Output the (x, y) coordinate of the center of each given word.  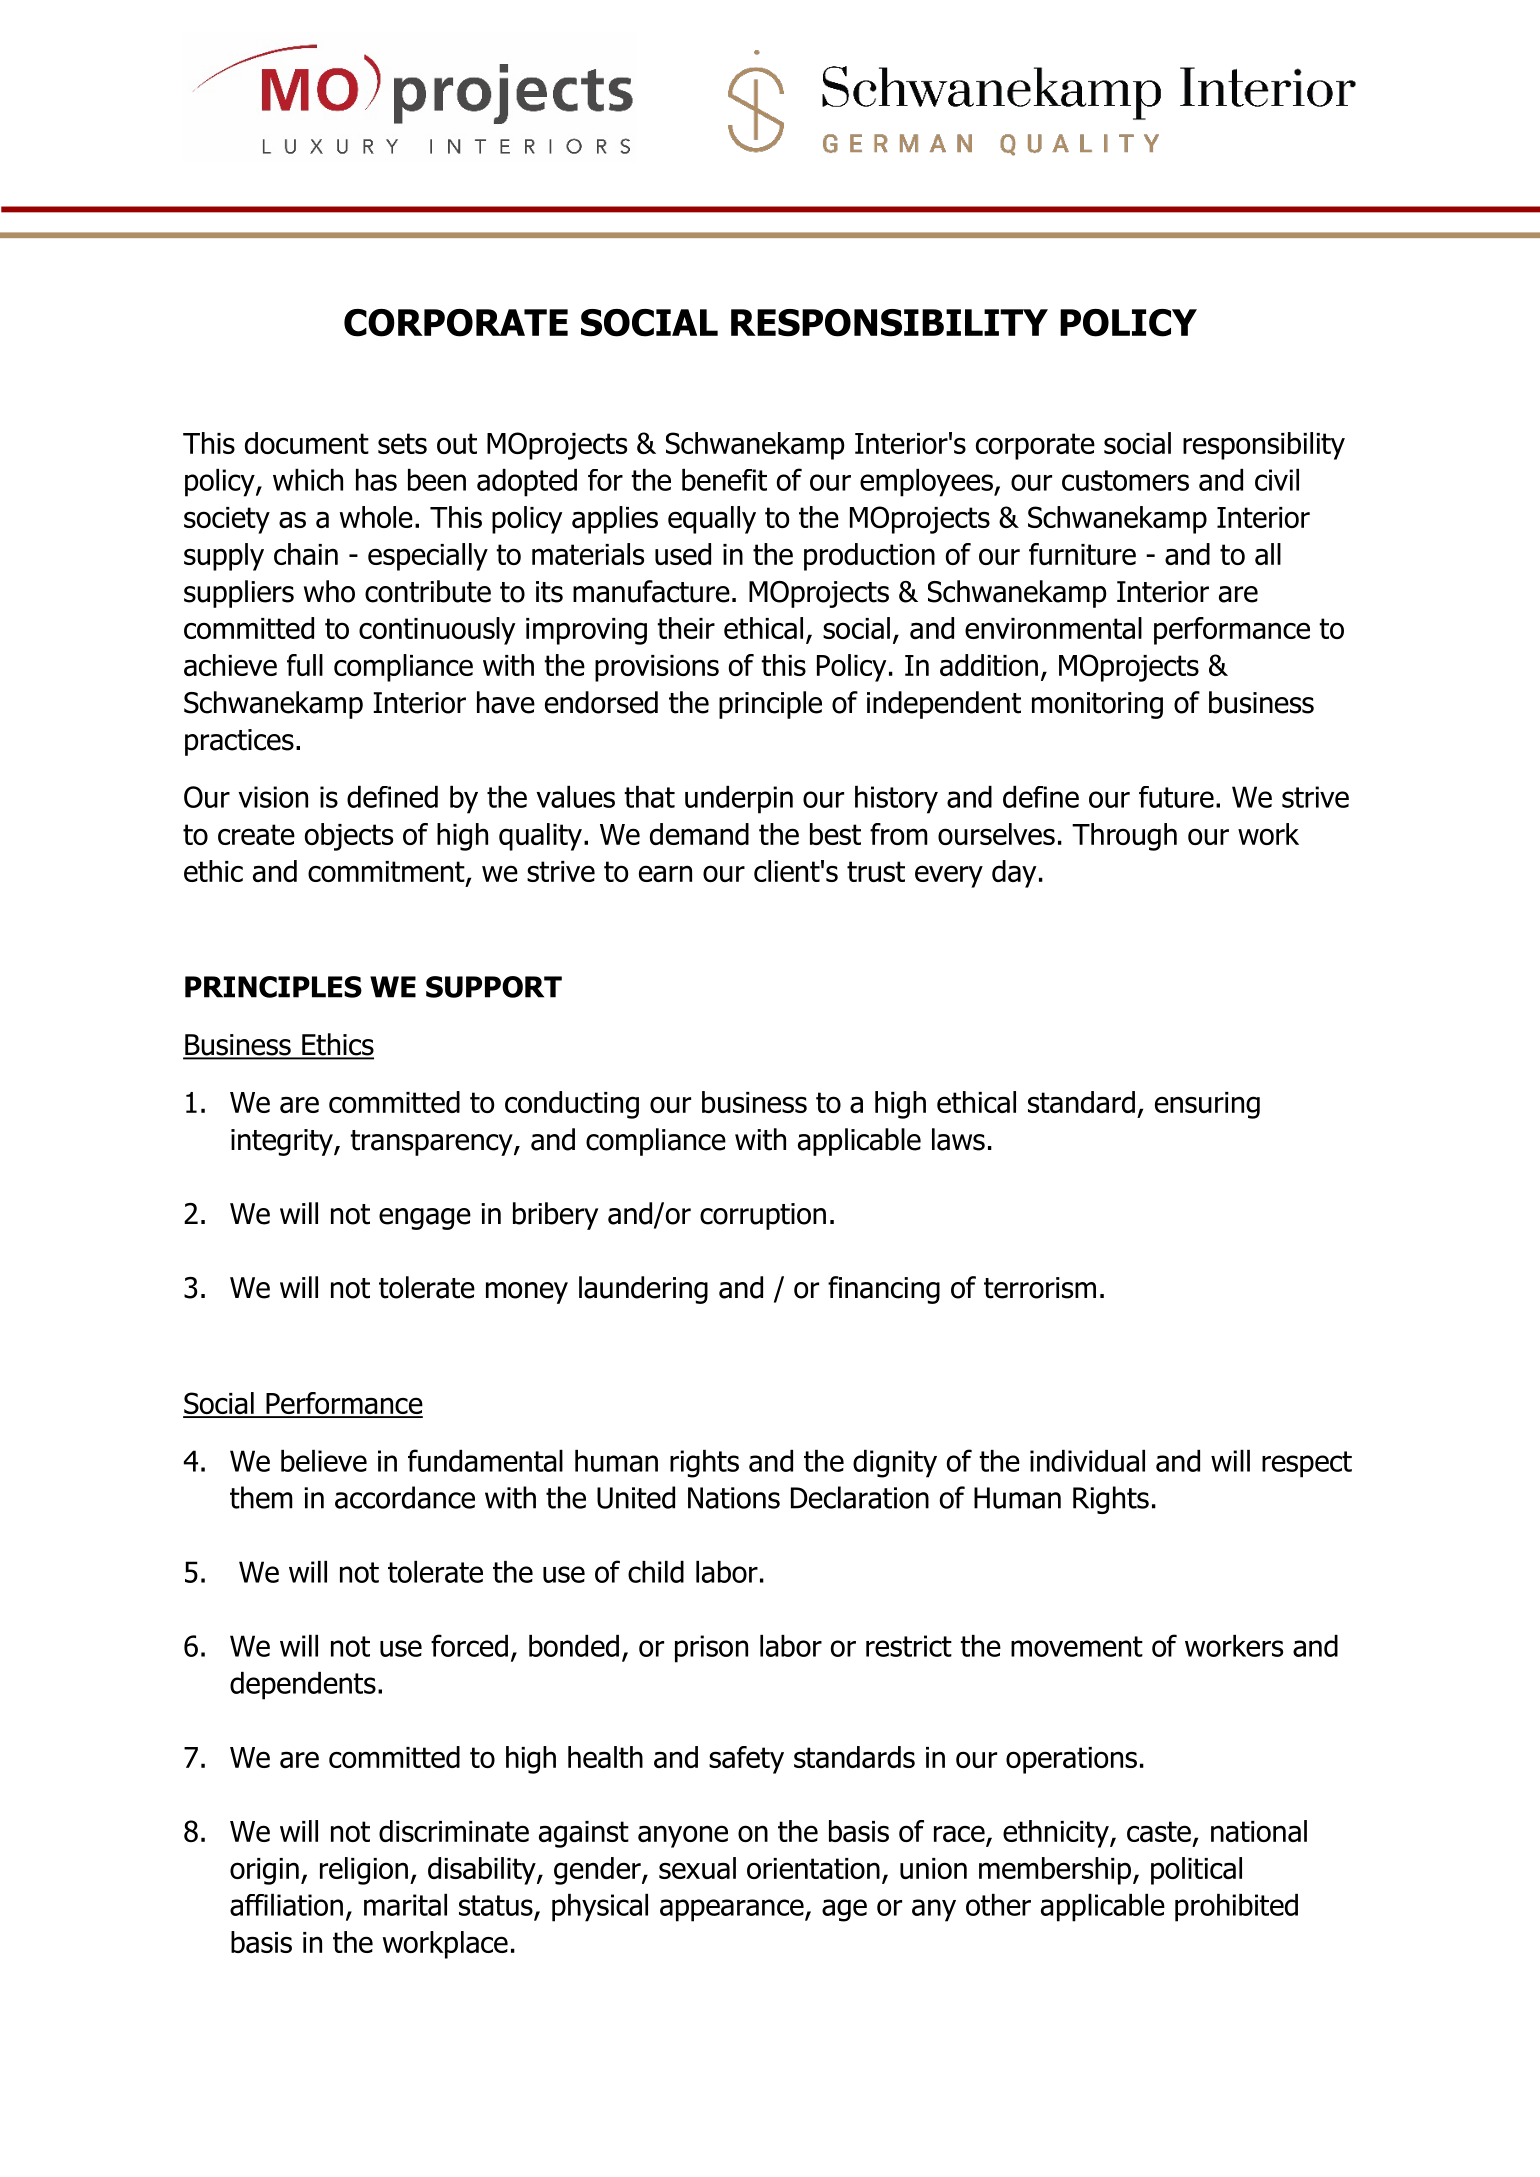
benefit (724, 480)
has (376, 480)
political (1196, 1871)
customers (1125, 480)
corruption (763, 1216)
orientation (813, 1868)
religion (364, 1871)
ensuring (1207, 1105)
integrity (283, 1142)
